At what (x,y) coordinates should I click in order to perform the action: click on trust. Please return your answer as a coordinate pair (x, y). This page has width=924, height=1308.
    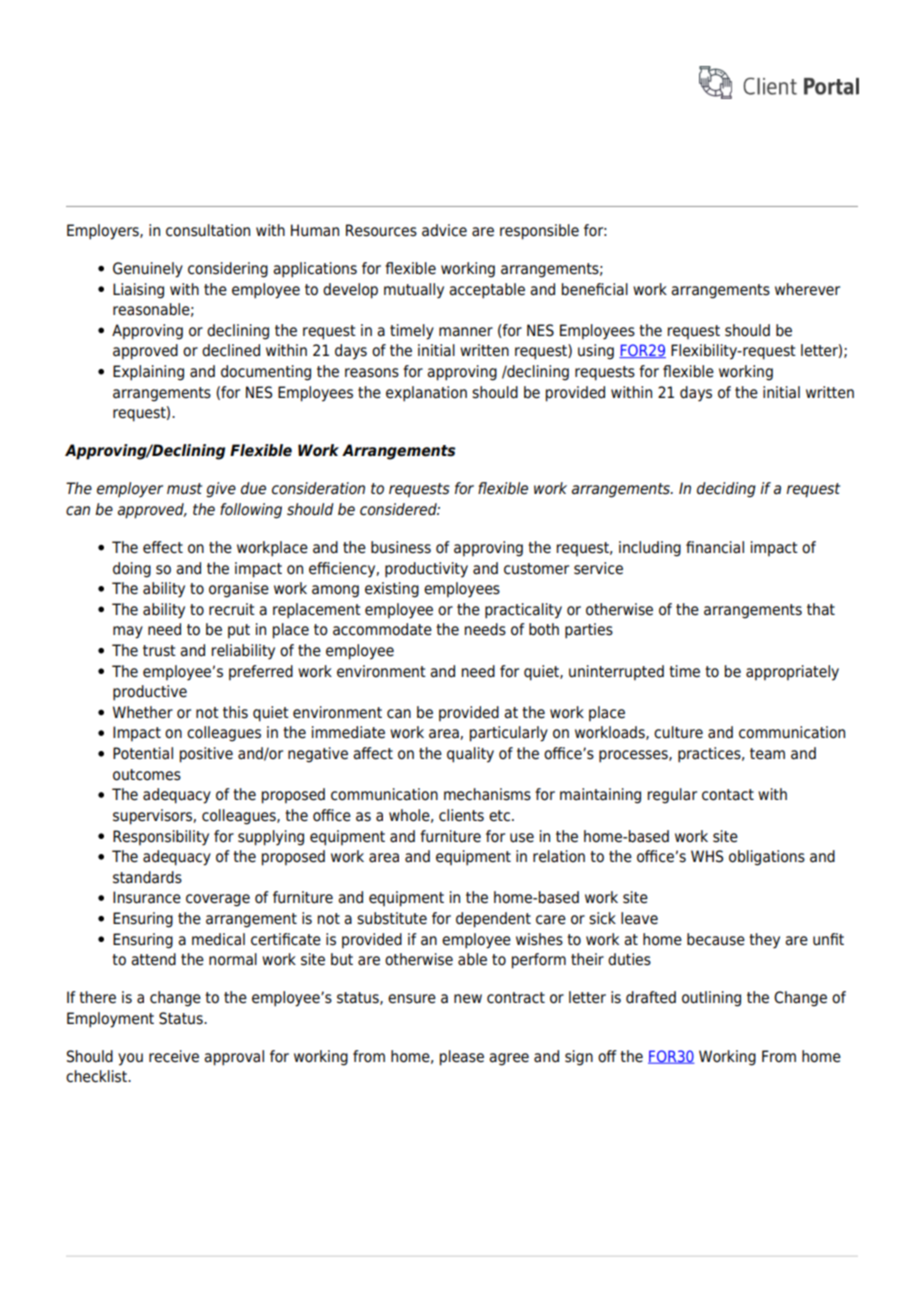
    Looking at the image, I should click on (159, 651).
